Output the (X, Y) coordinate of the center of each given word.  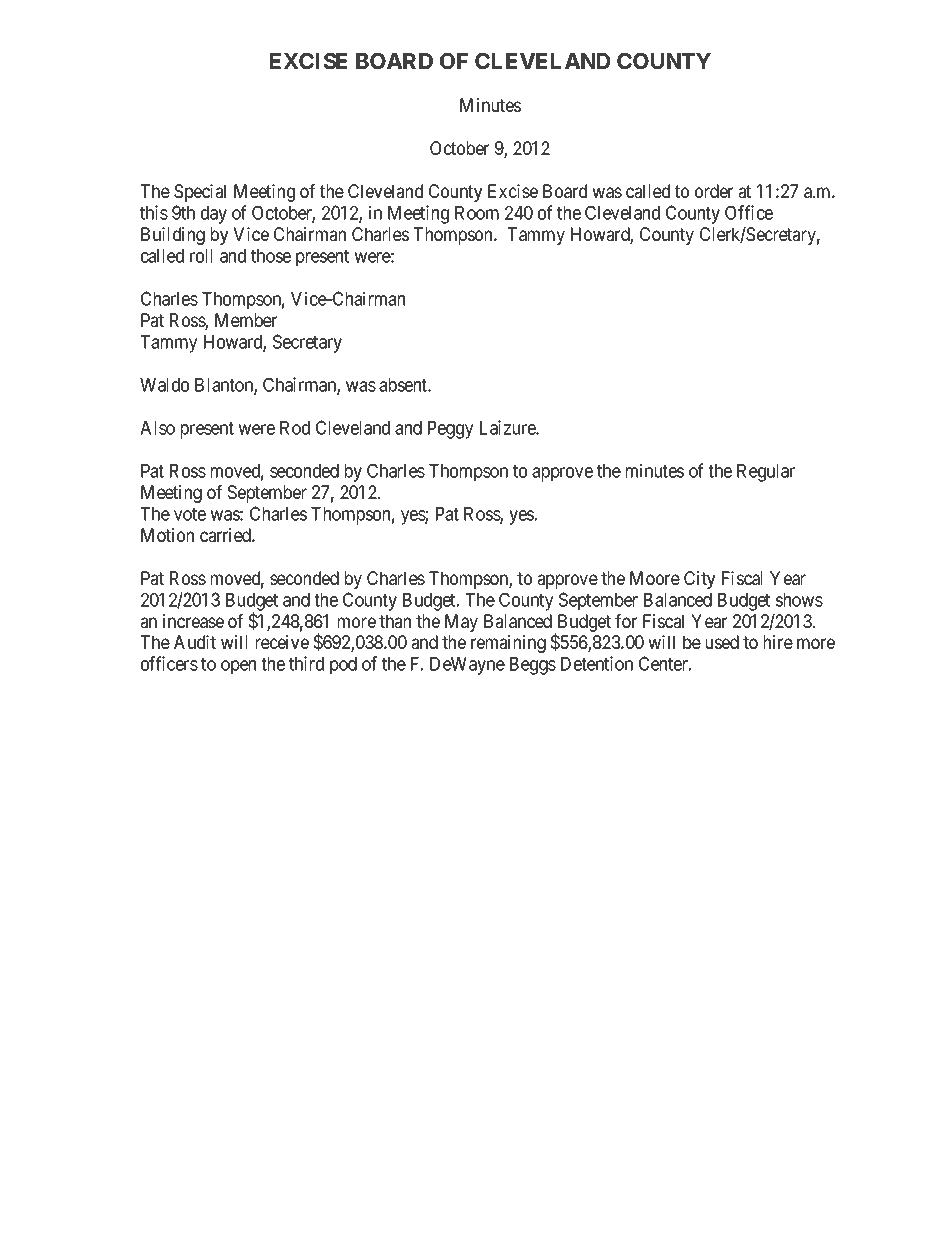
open (238, 667)
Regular (766, 473)
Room (477, 213)
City (699, 580)
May (461, 623)
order (714, 191)
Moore (655, 578)
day (214, 215)
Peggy (450, 430)
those (271, 256)
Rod (295, 428)
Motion (167, 535)
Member (246, 320)
